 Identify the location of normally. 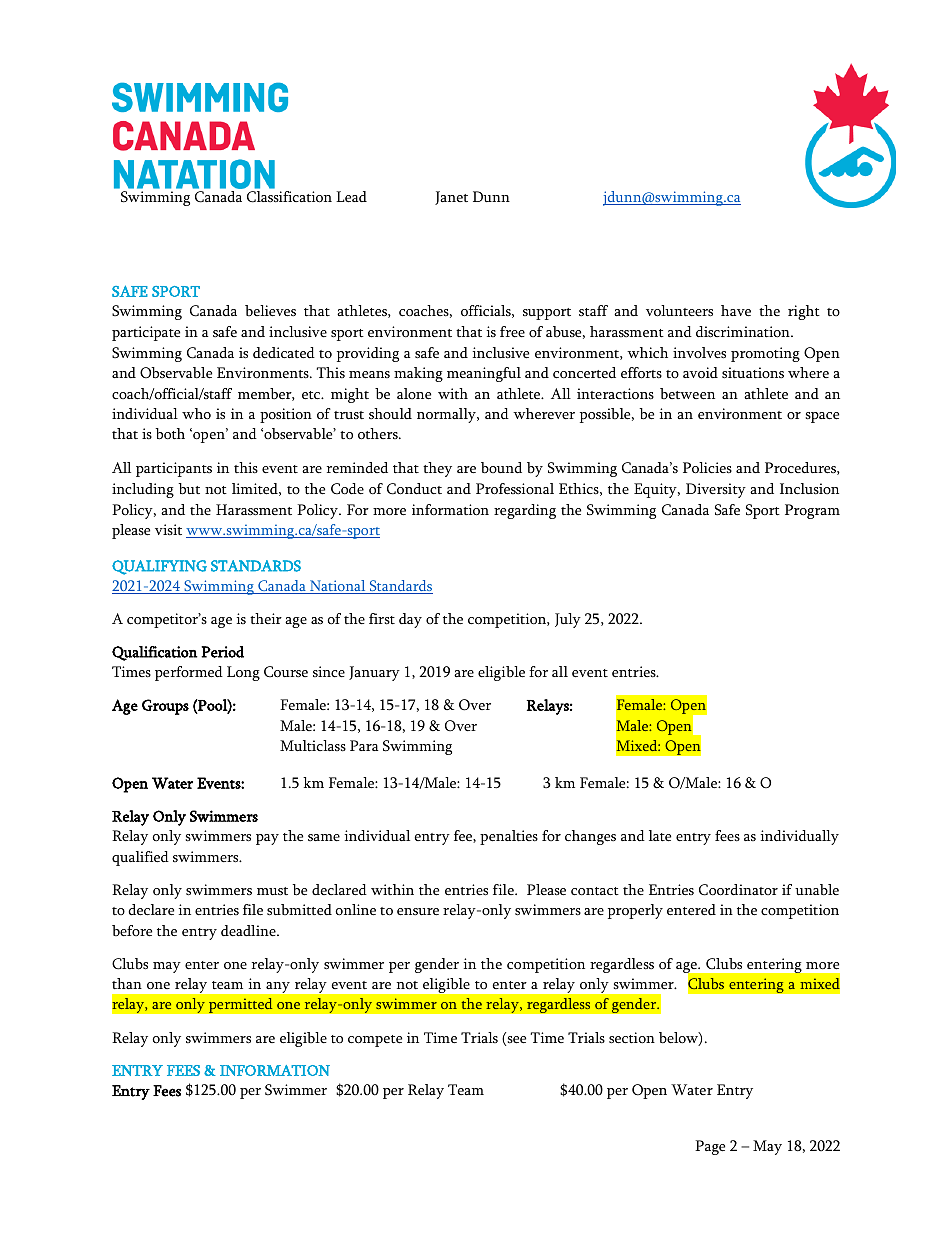
(447, 415).
